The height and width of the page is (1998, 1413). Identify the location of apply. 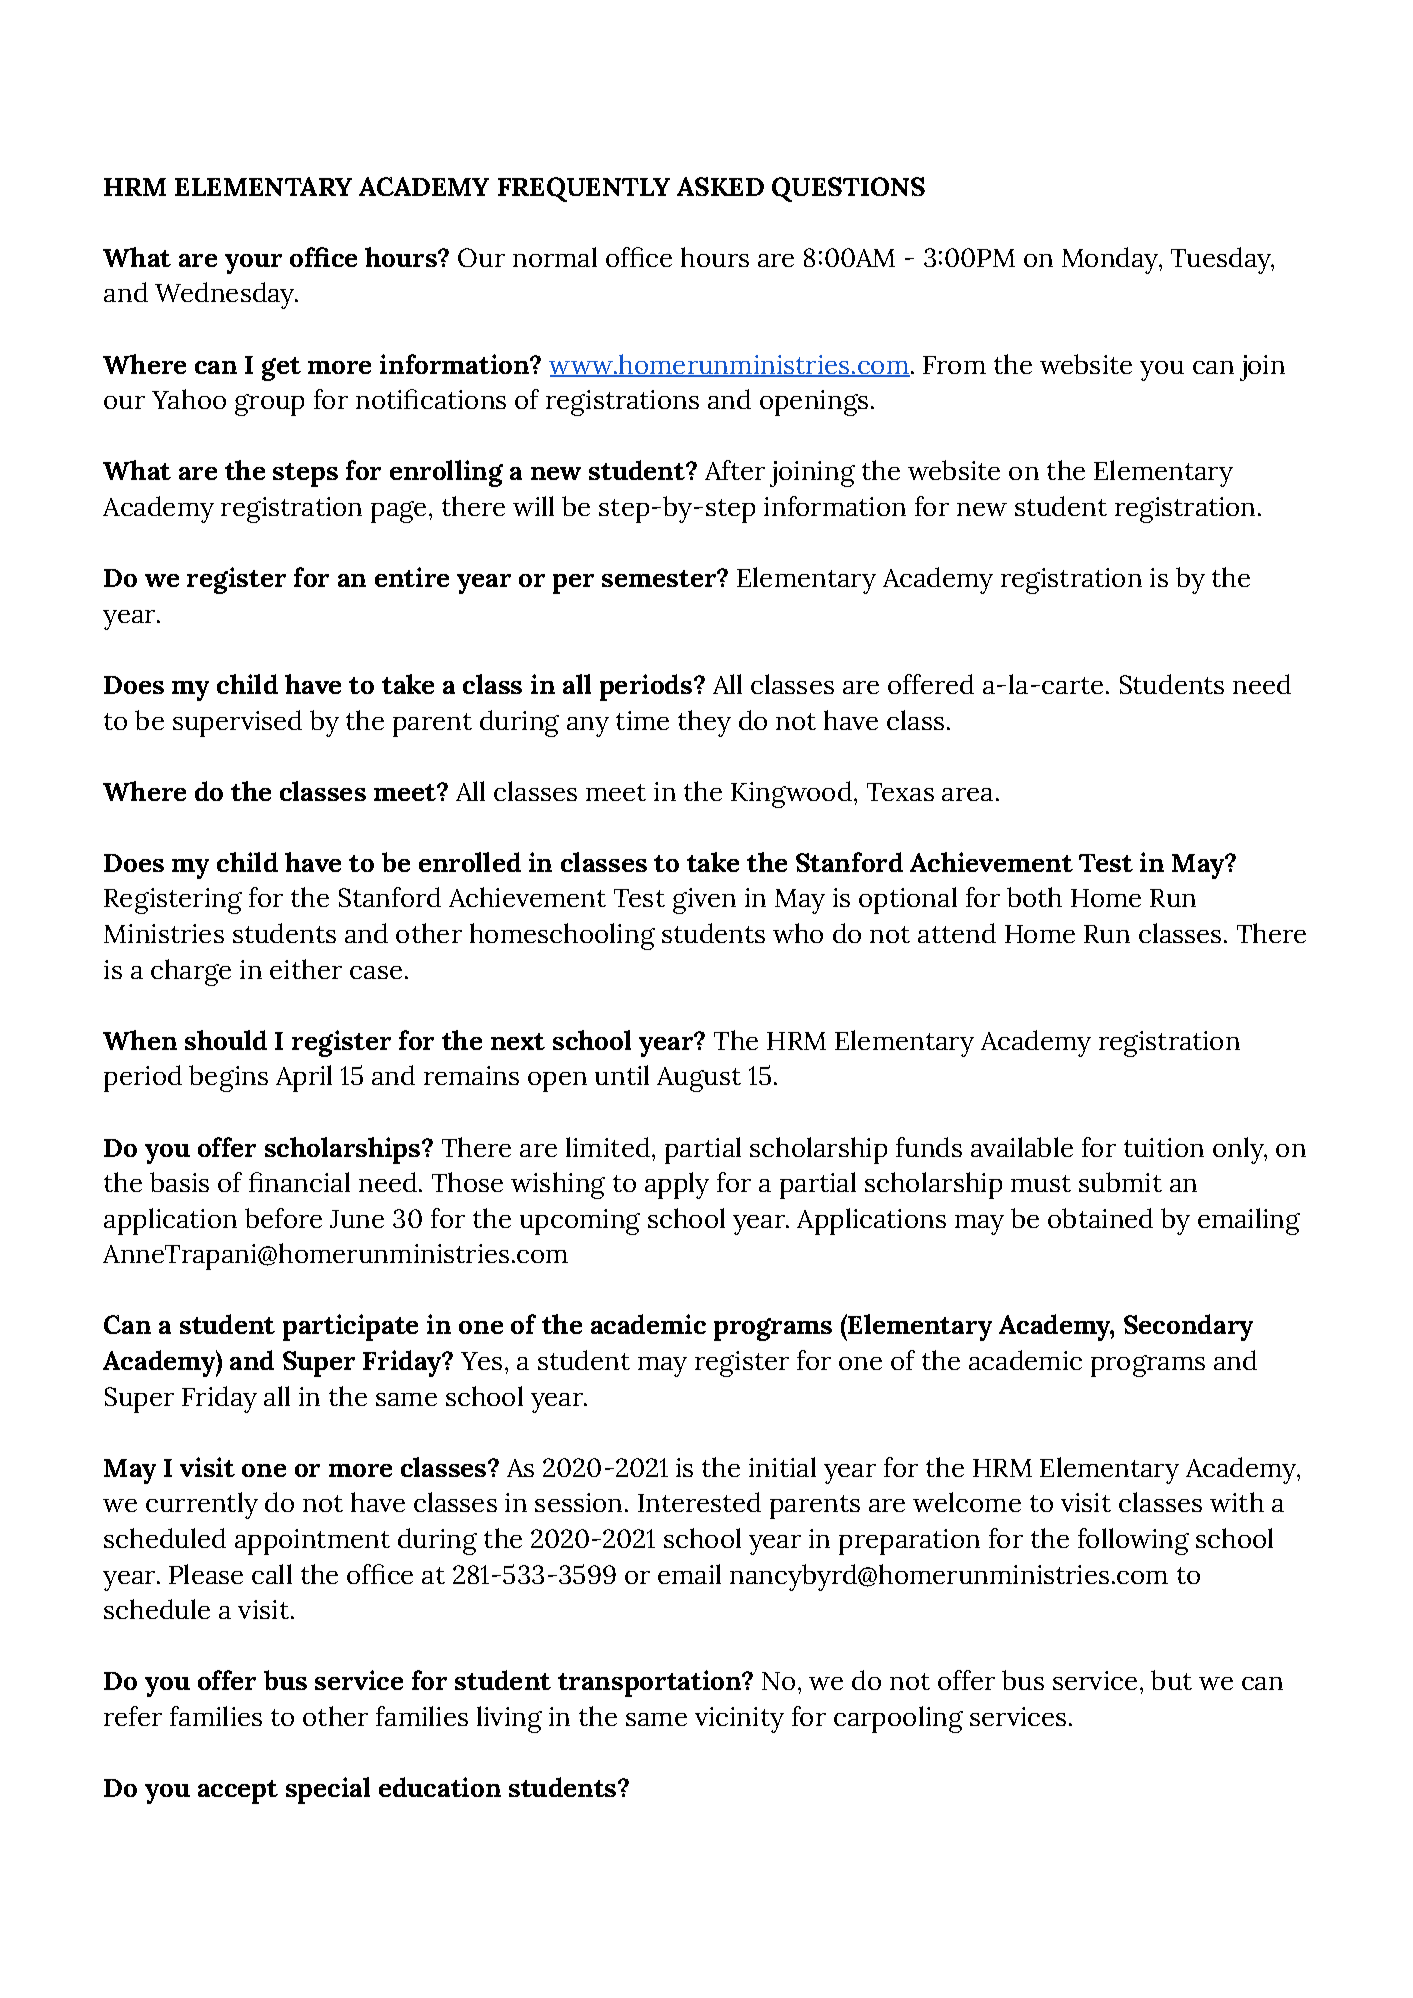
(677, 1185).
